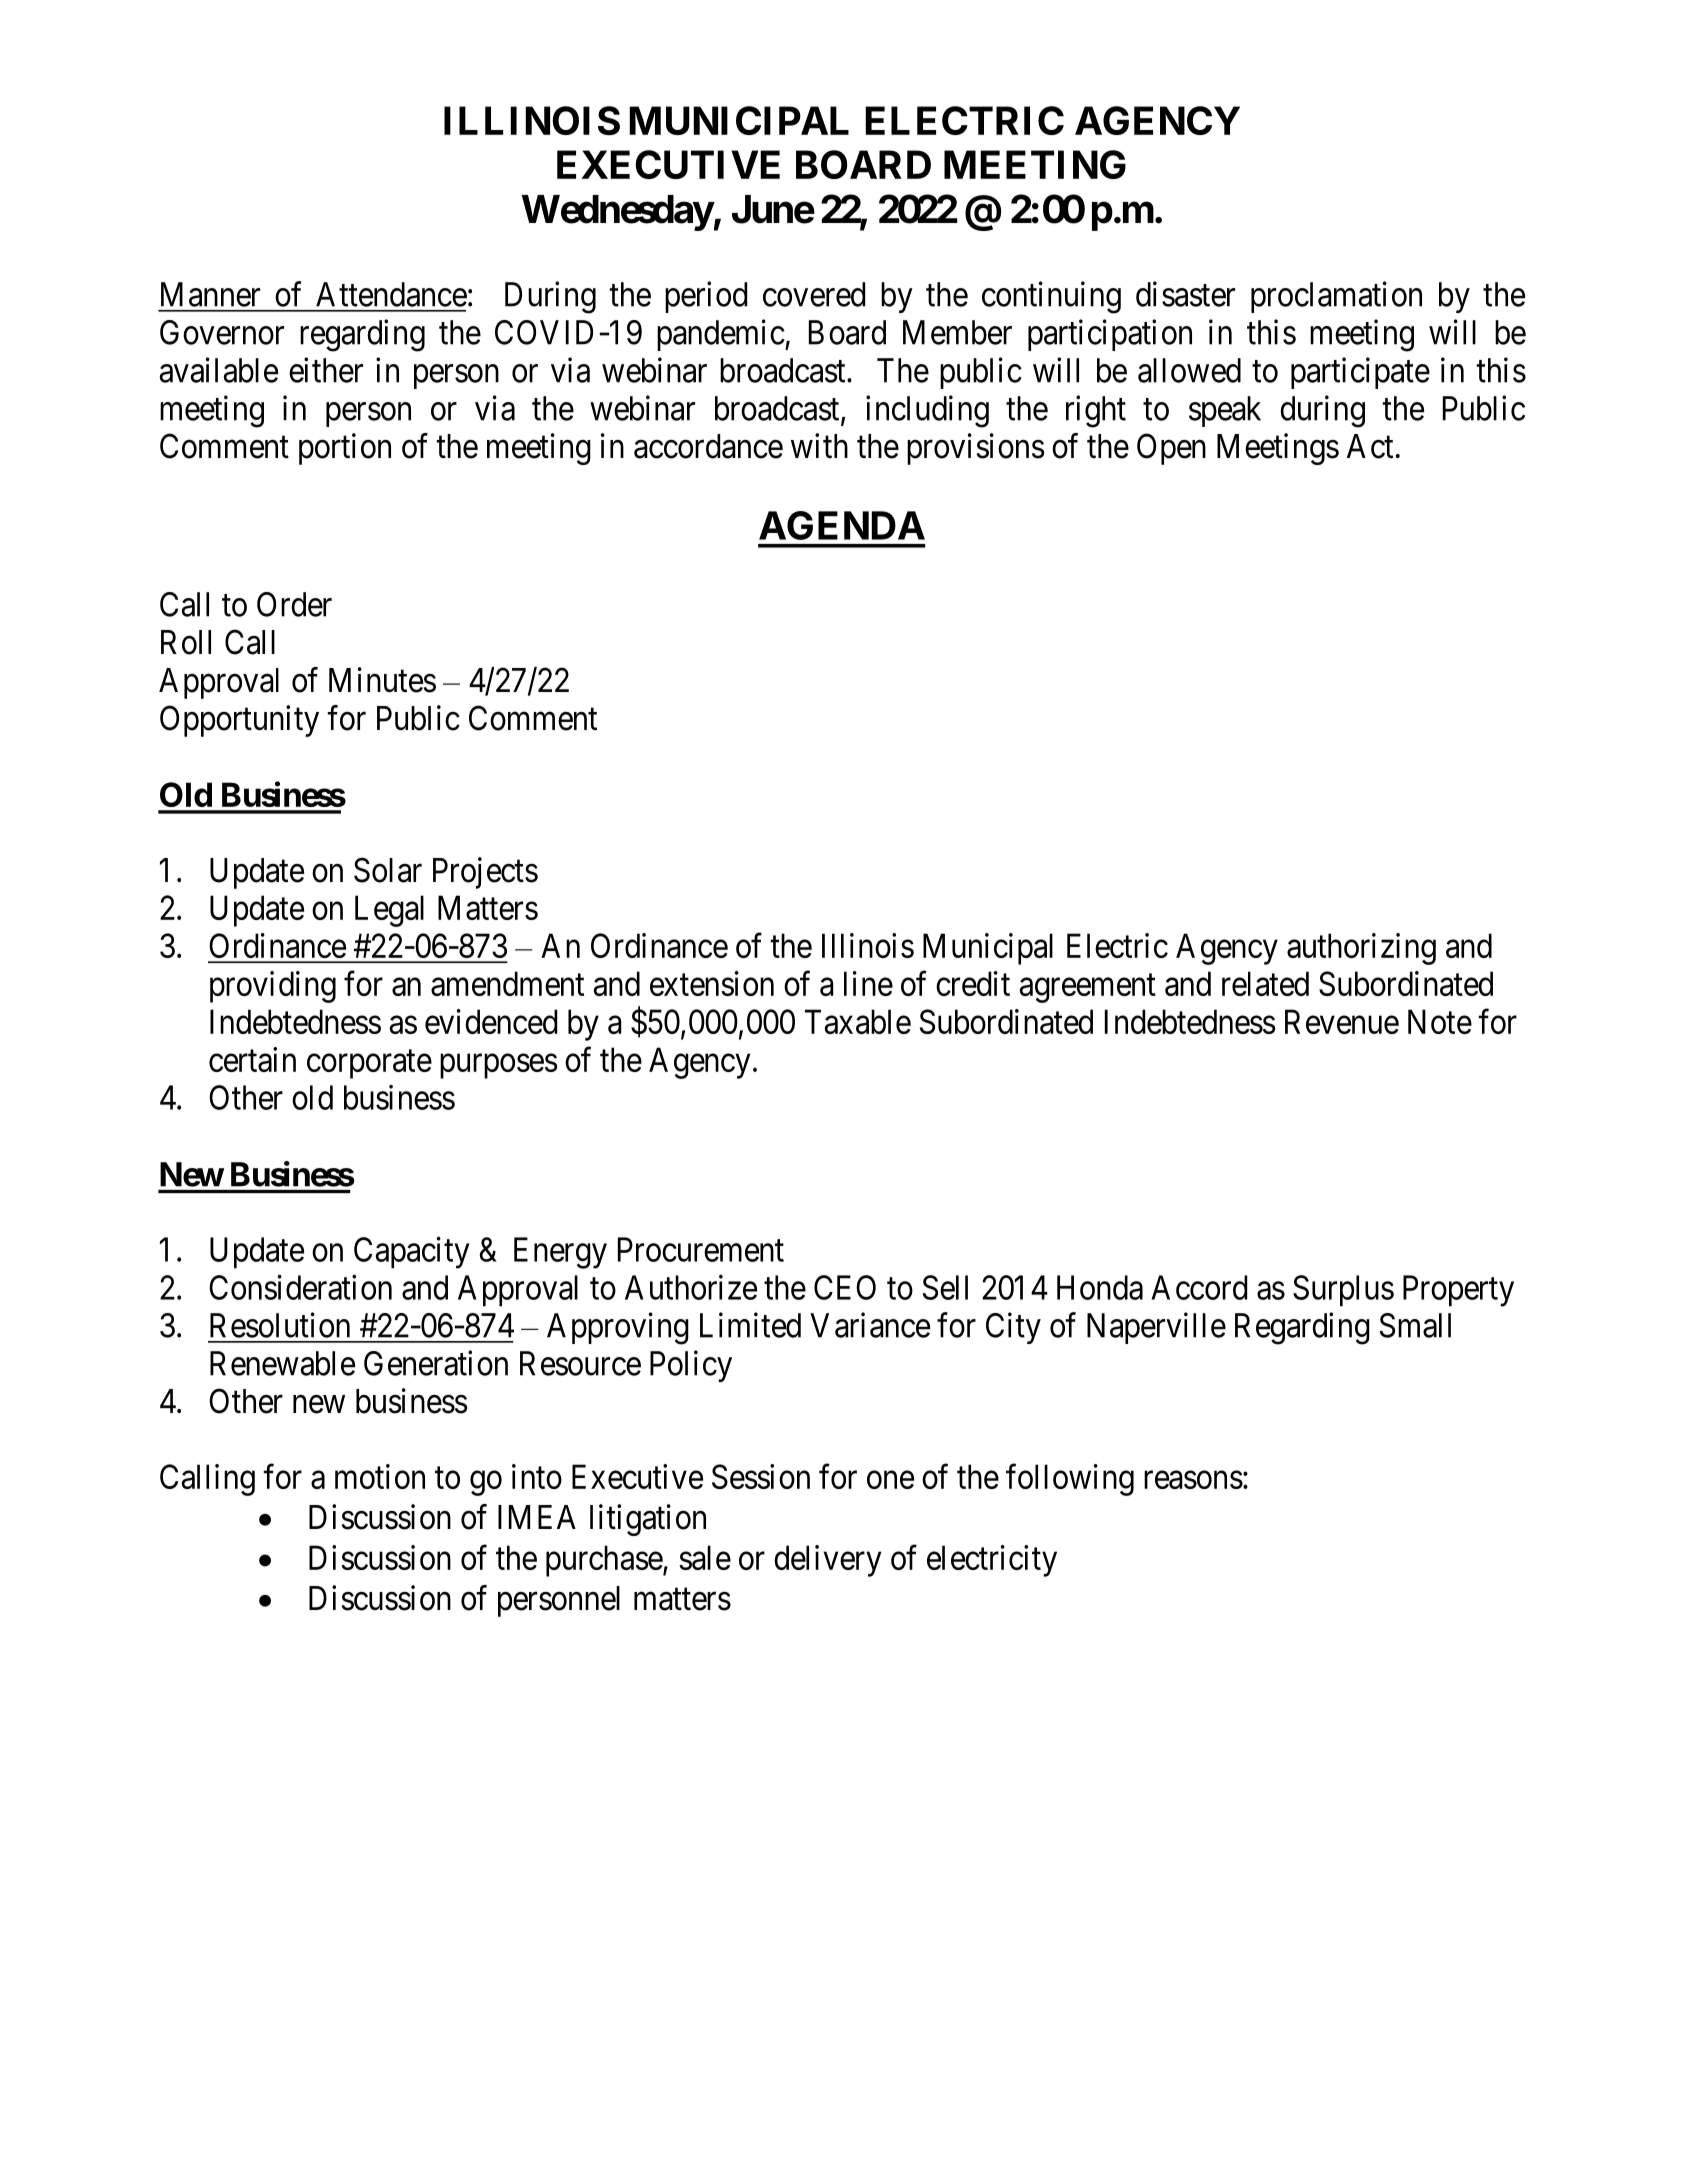 Image resolution: width=1683 pixels, height=2178 pixels. I want to click on Act, so click(1370, 446).
